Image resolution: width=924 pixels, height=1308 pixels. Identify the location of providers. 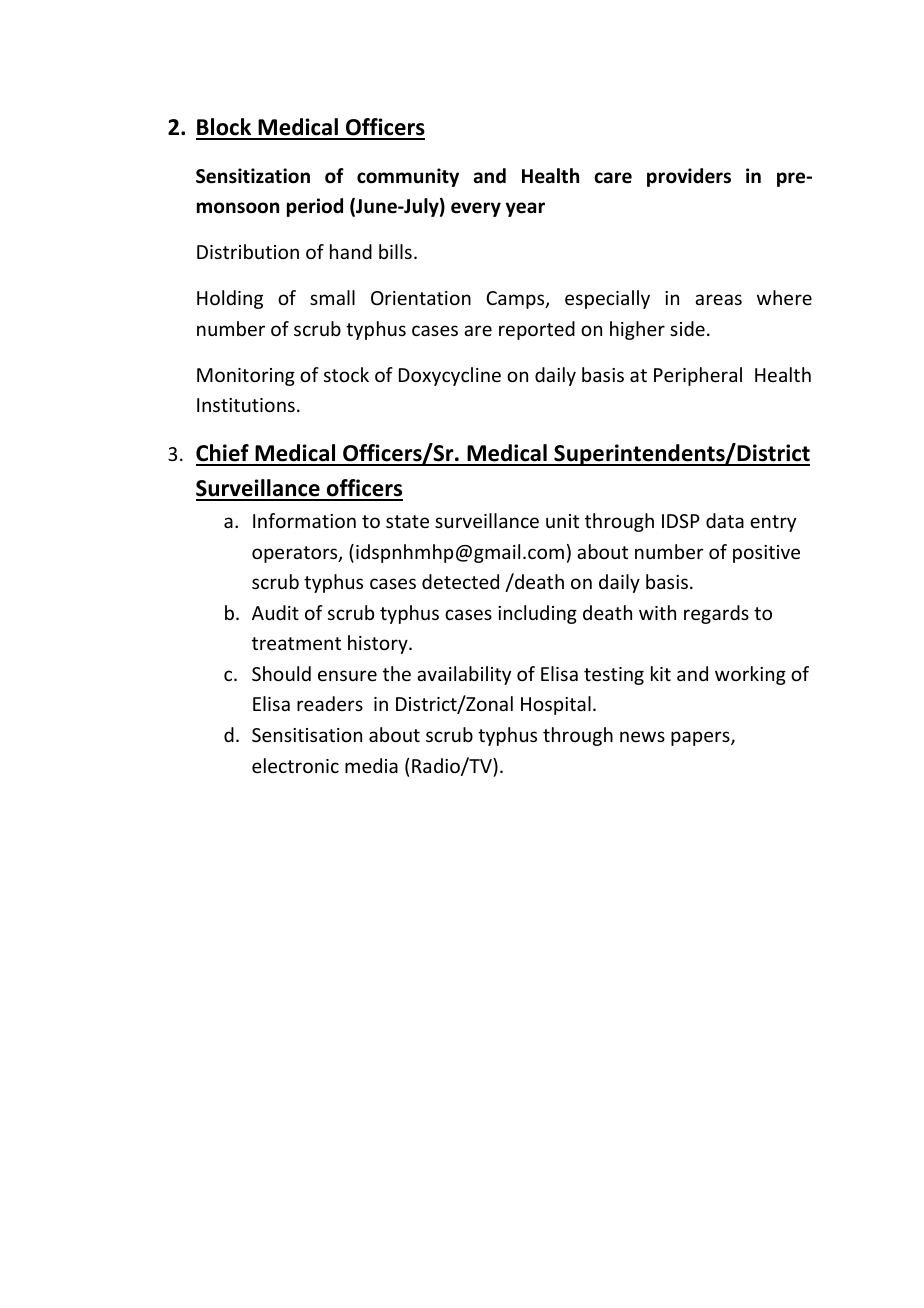
(689, 177).
